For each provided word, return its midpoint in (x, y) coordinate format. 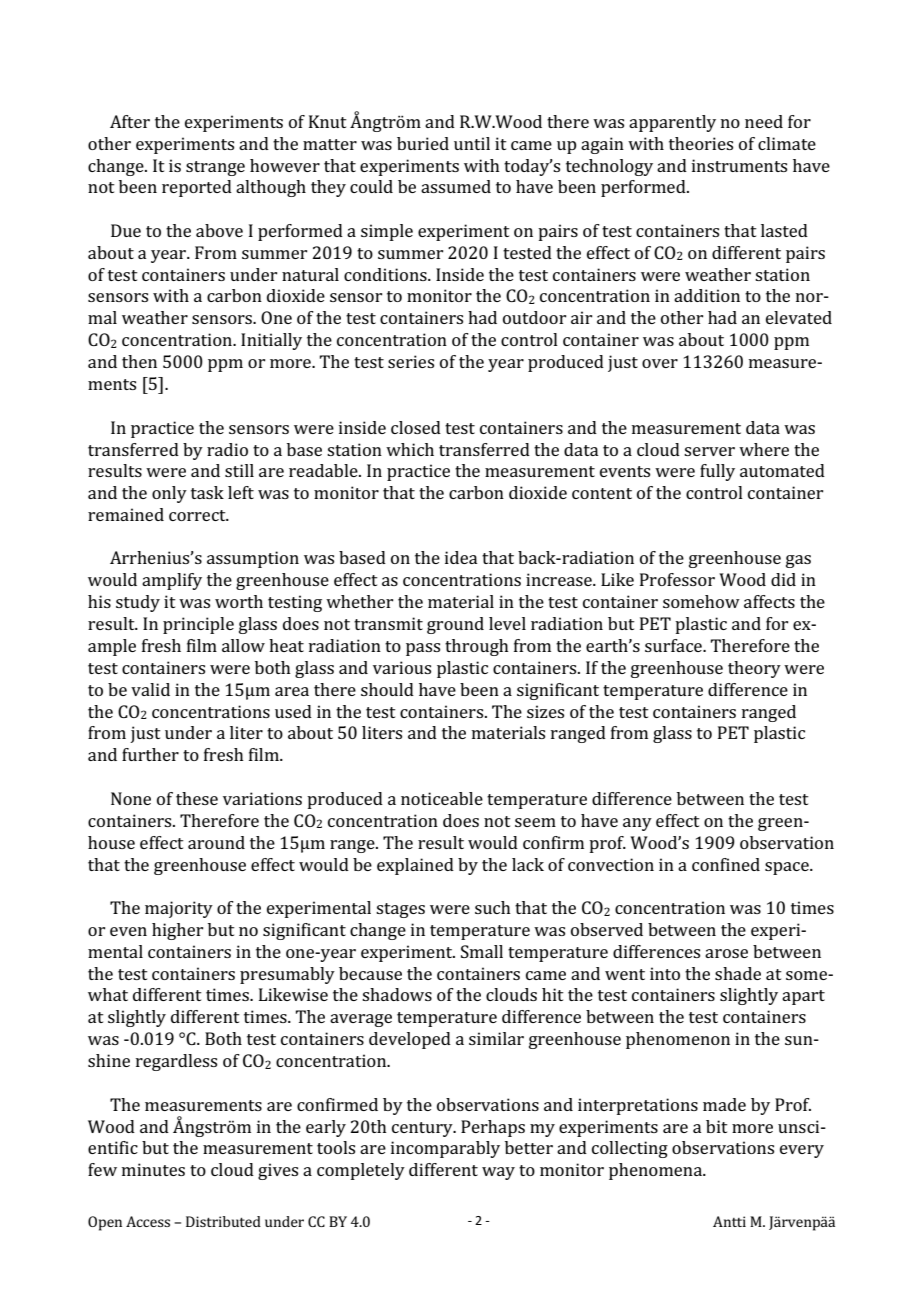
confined (726, 864)
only (169, 494)
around (216, 842)
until (472, 143)
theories (701, 143)
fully (717, 472)
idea (461, 557)
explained (415, 866)
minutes (153, 1169)
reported (197, 188)
